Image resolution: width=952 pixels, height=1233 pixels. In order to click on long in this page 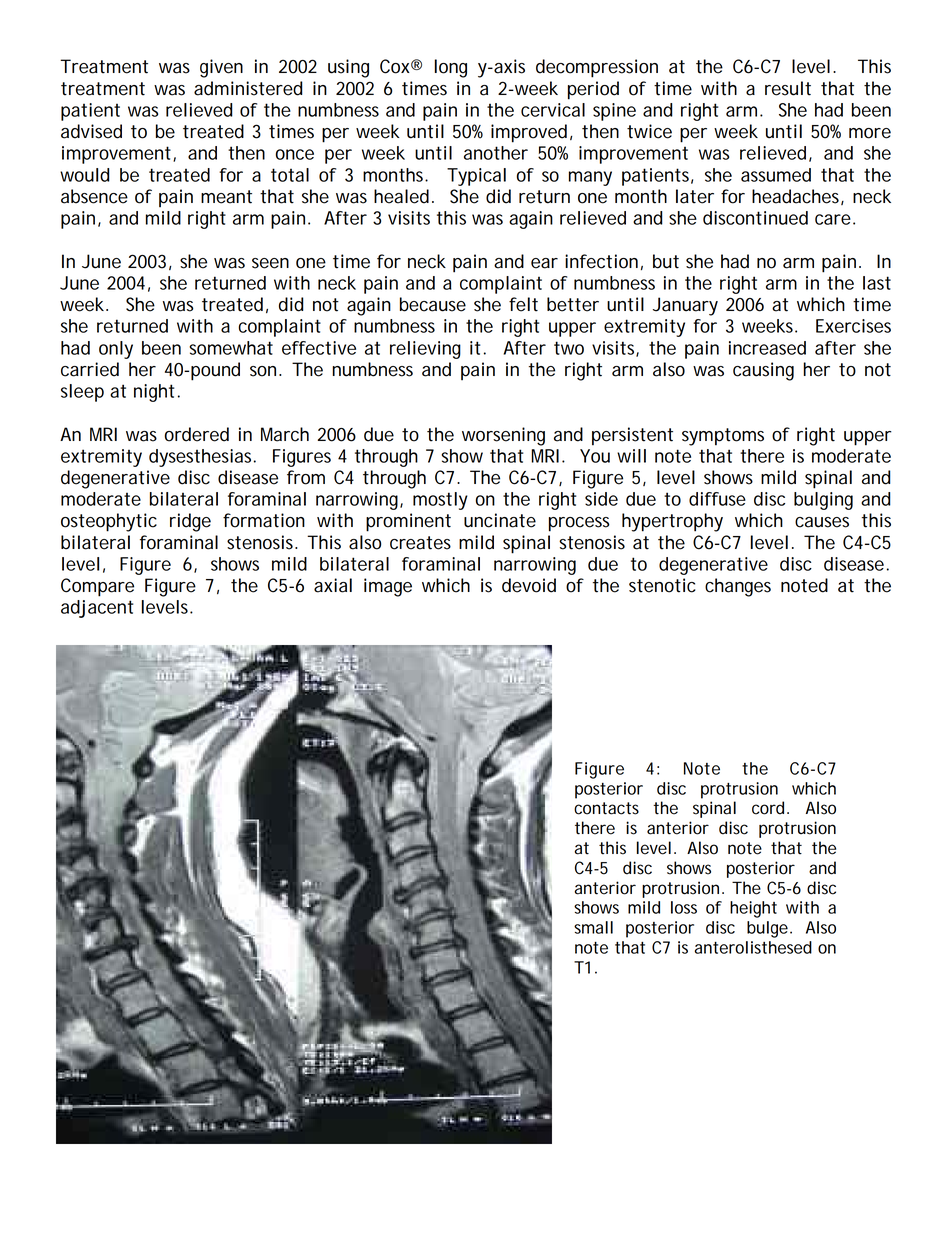, I will do `click(451, 68)`.
